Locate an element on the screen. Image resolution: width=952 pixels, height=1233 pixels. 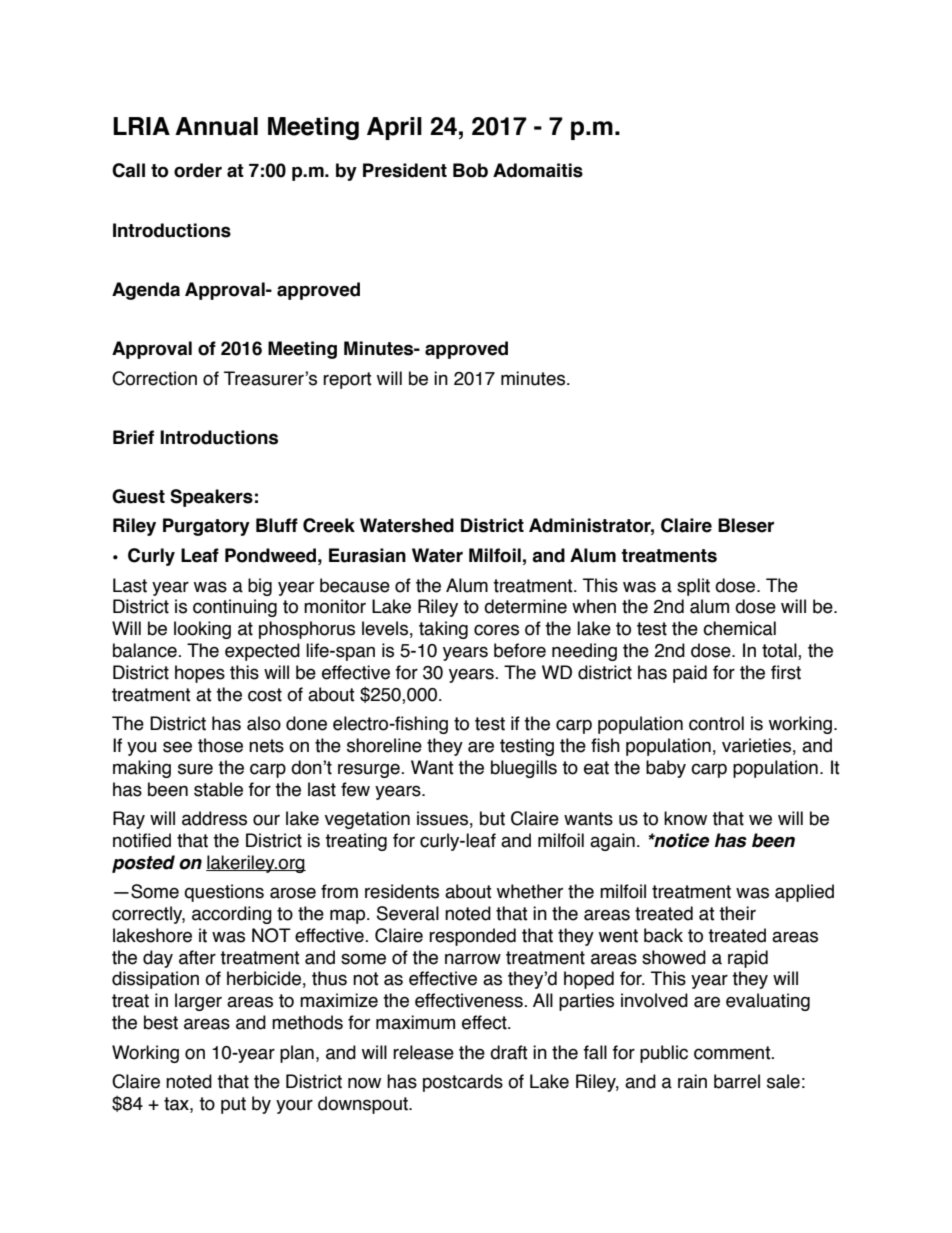
President is located at coordinates (405, 170).
